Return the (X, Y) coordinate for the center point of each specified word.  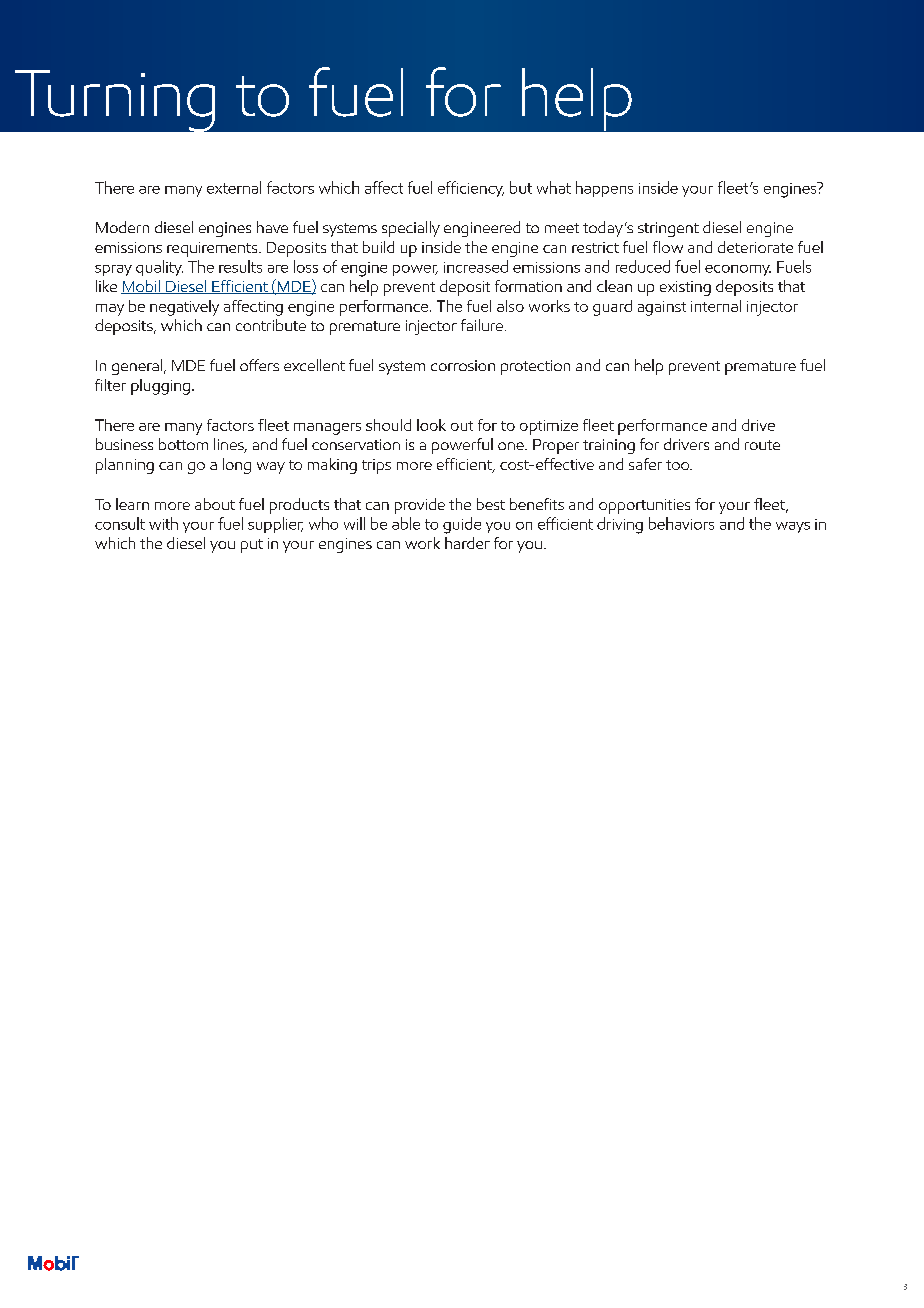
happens (604, 189)
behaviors (681, 523)
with (163, 523)
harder (467, 543)
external (234, 187)
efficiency (471, 189)
